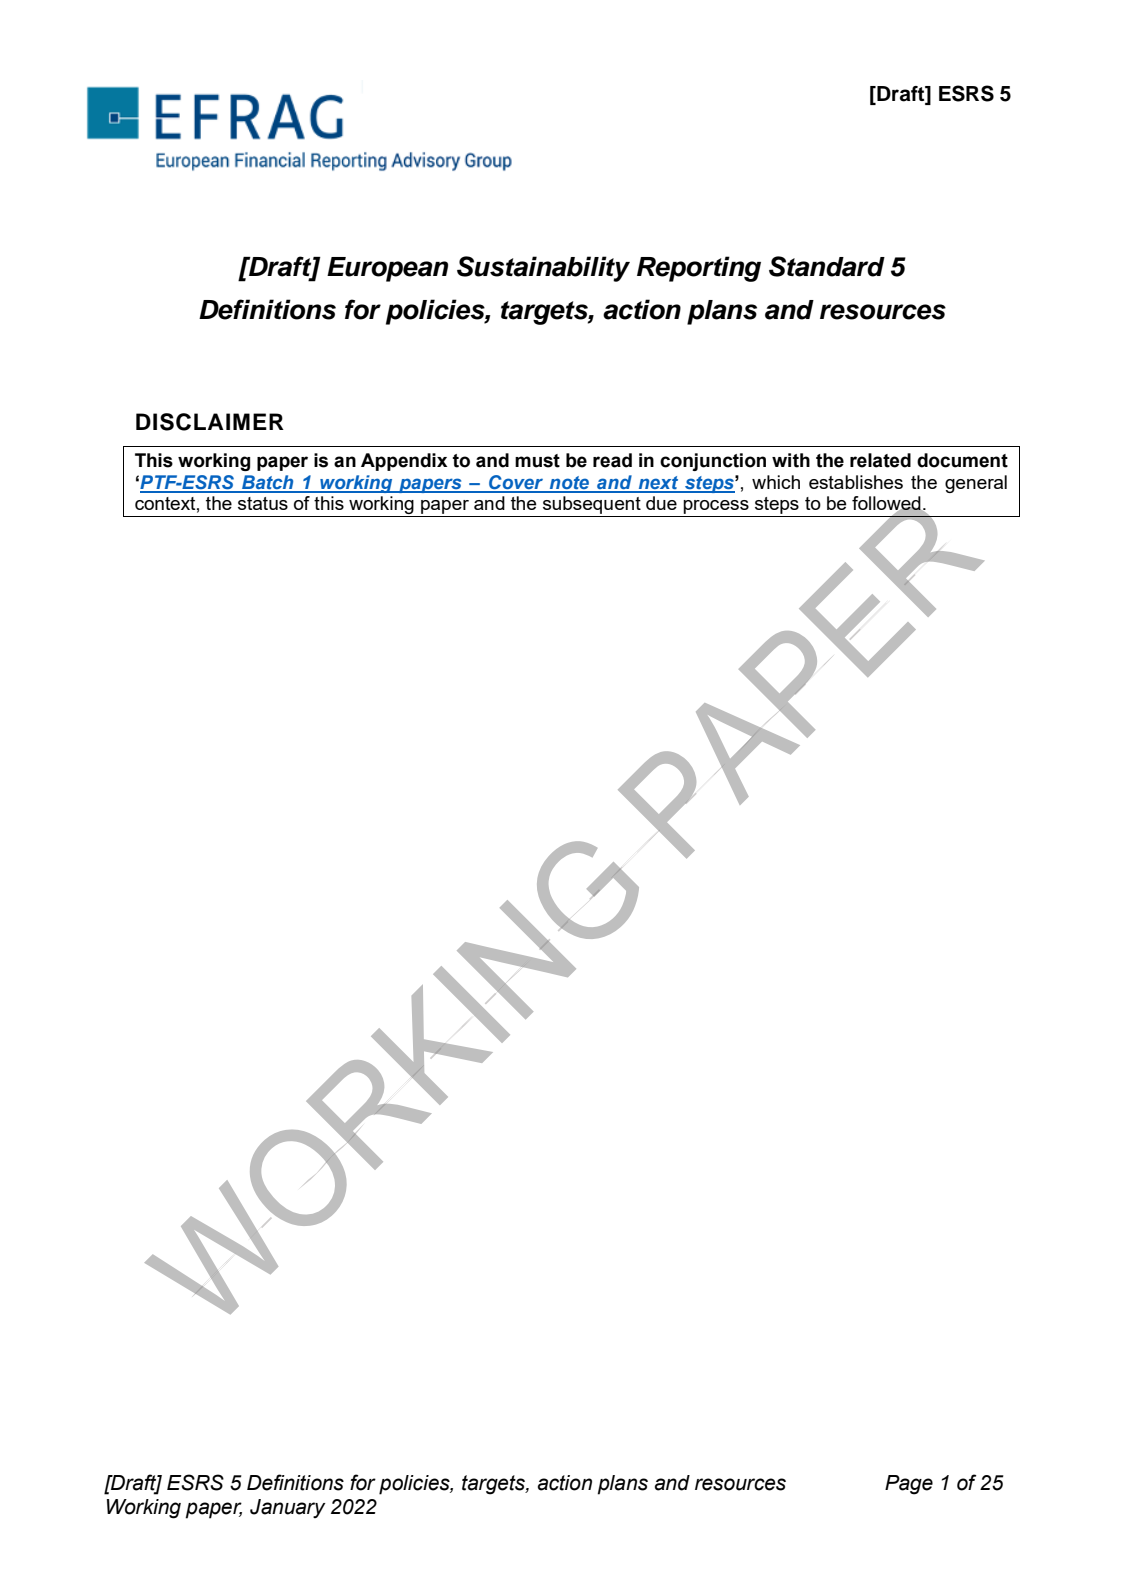 The width and height of the screenshot is (1129, 1596). What do you see at coordinates (661, 503) in the screenshot?
I see `due` at bounding box center [661, 503].
